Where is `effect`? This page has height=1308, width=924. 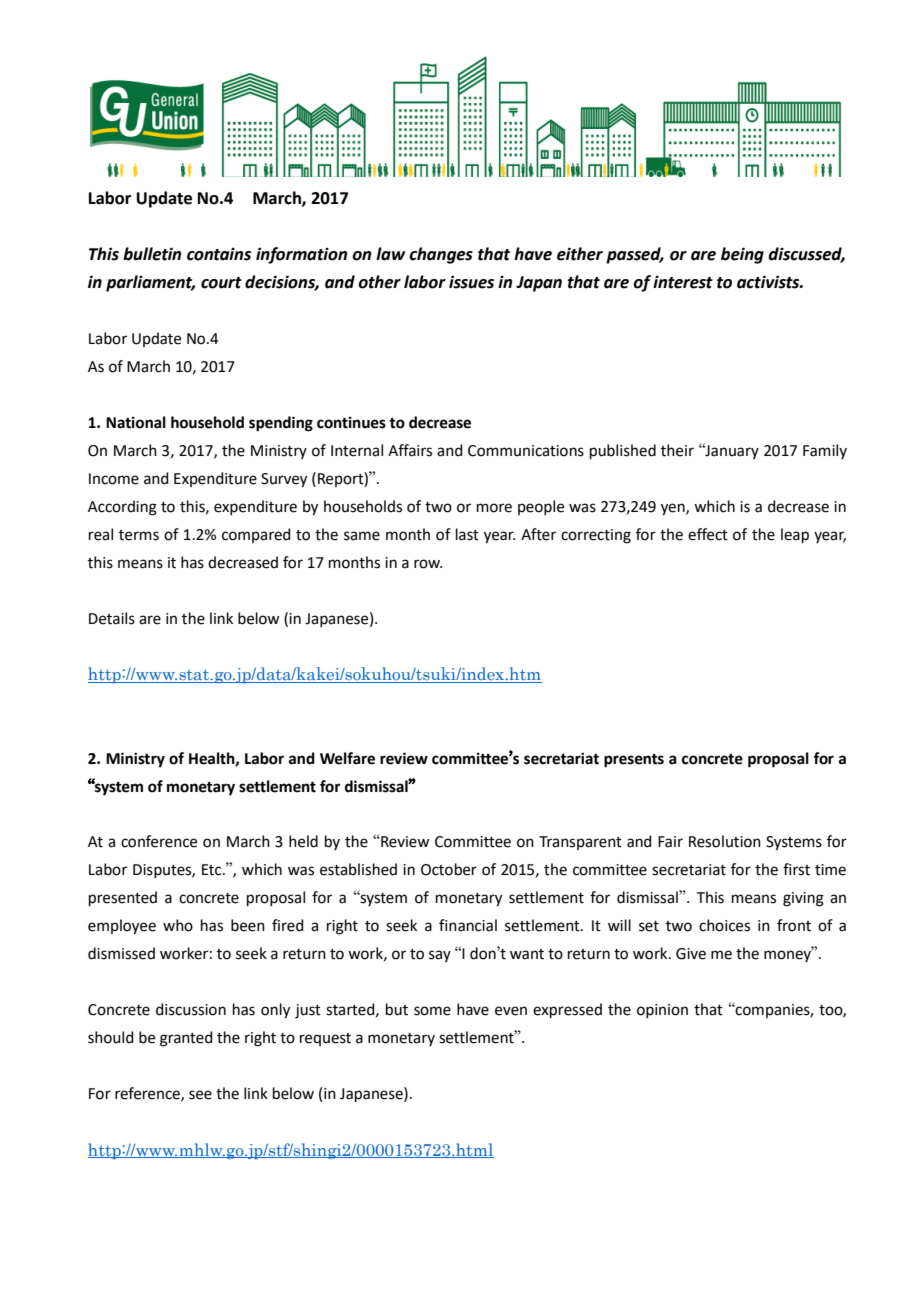
effect is located at coordinates (708, 534).
